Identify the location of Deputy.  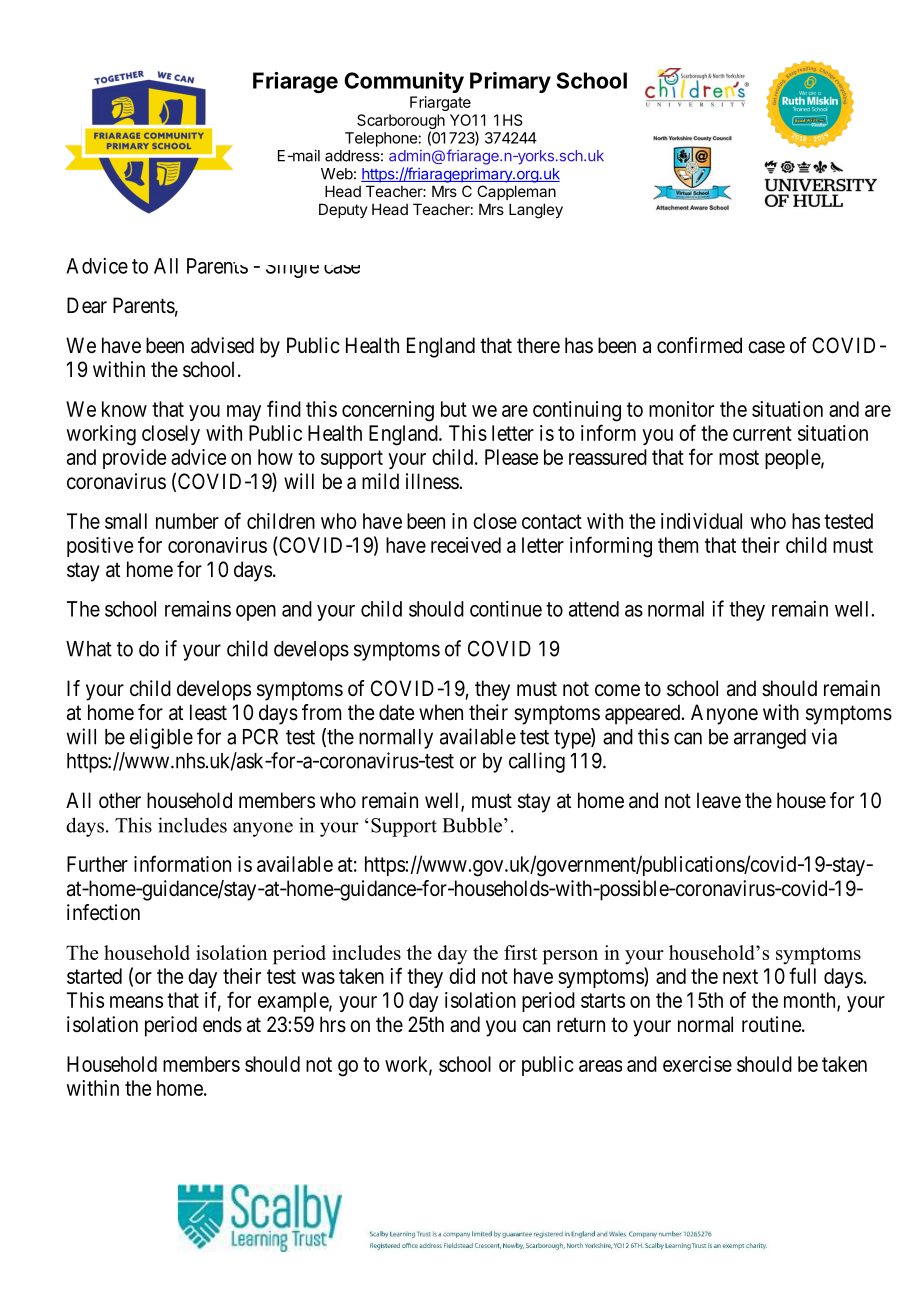
(343, 210).
